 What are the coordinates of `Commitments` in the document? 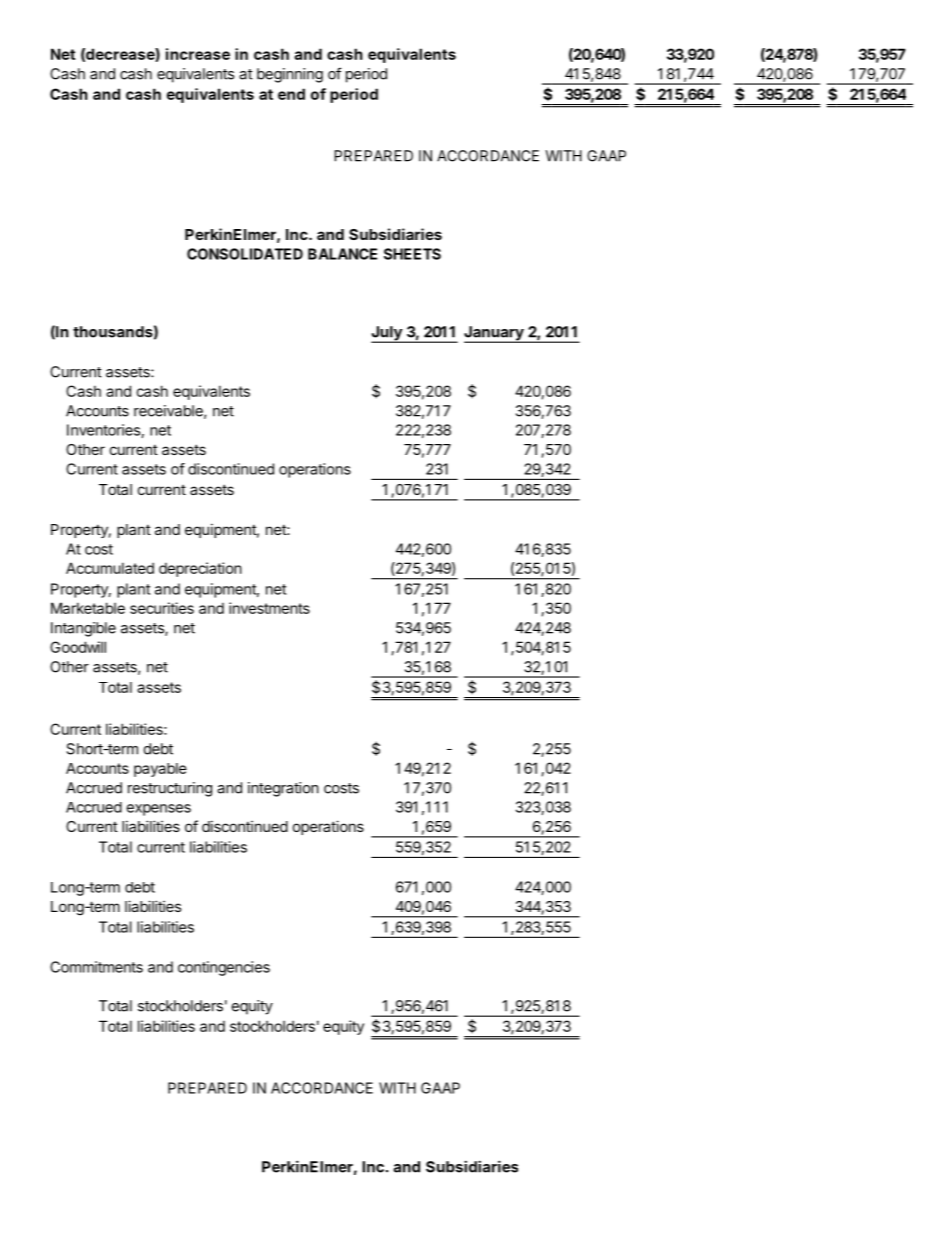 It's located at (96, 967).
